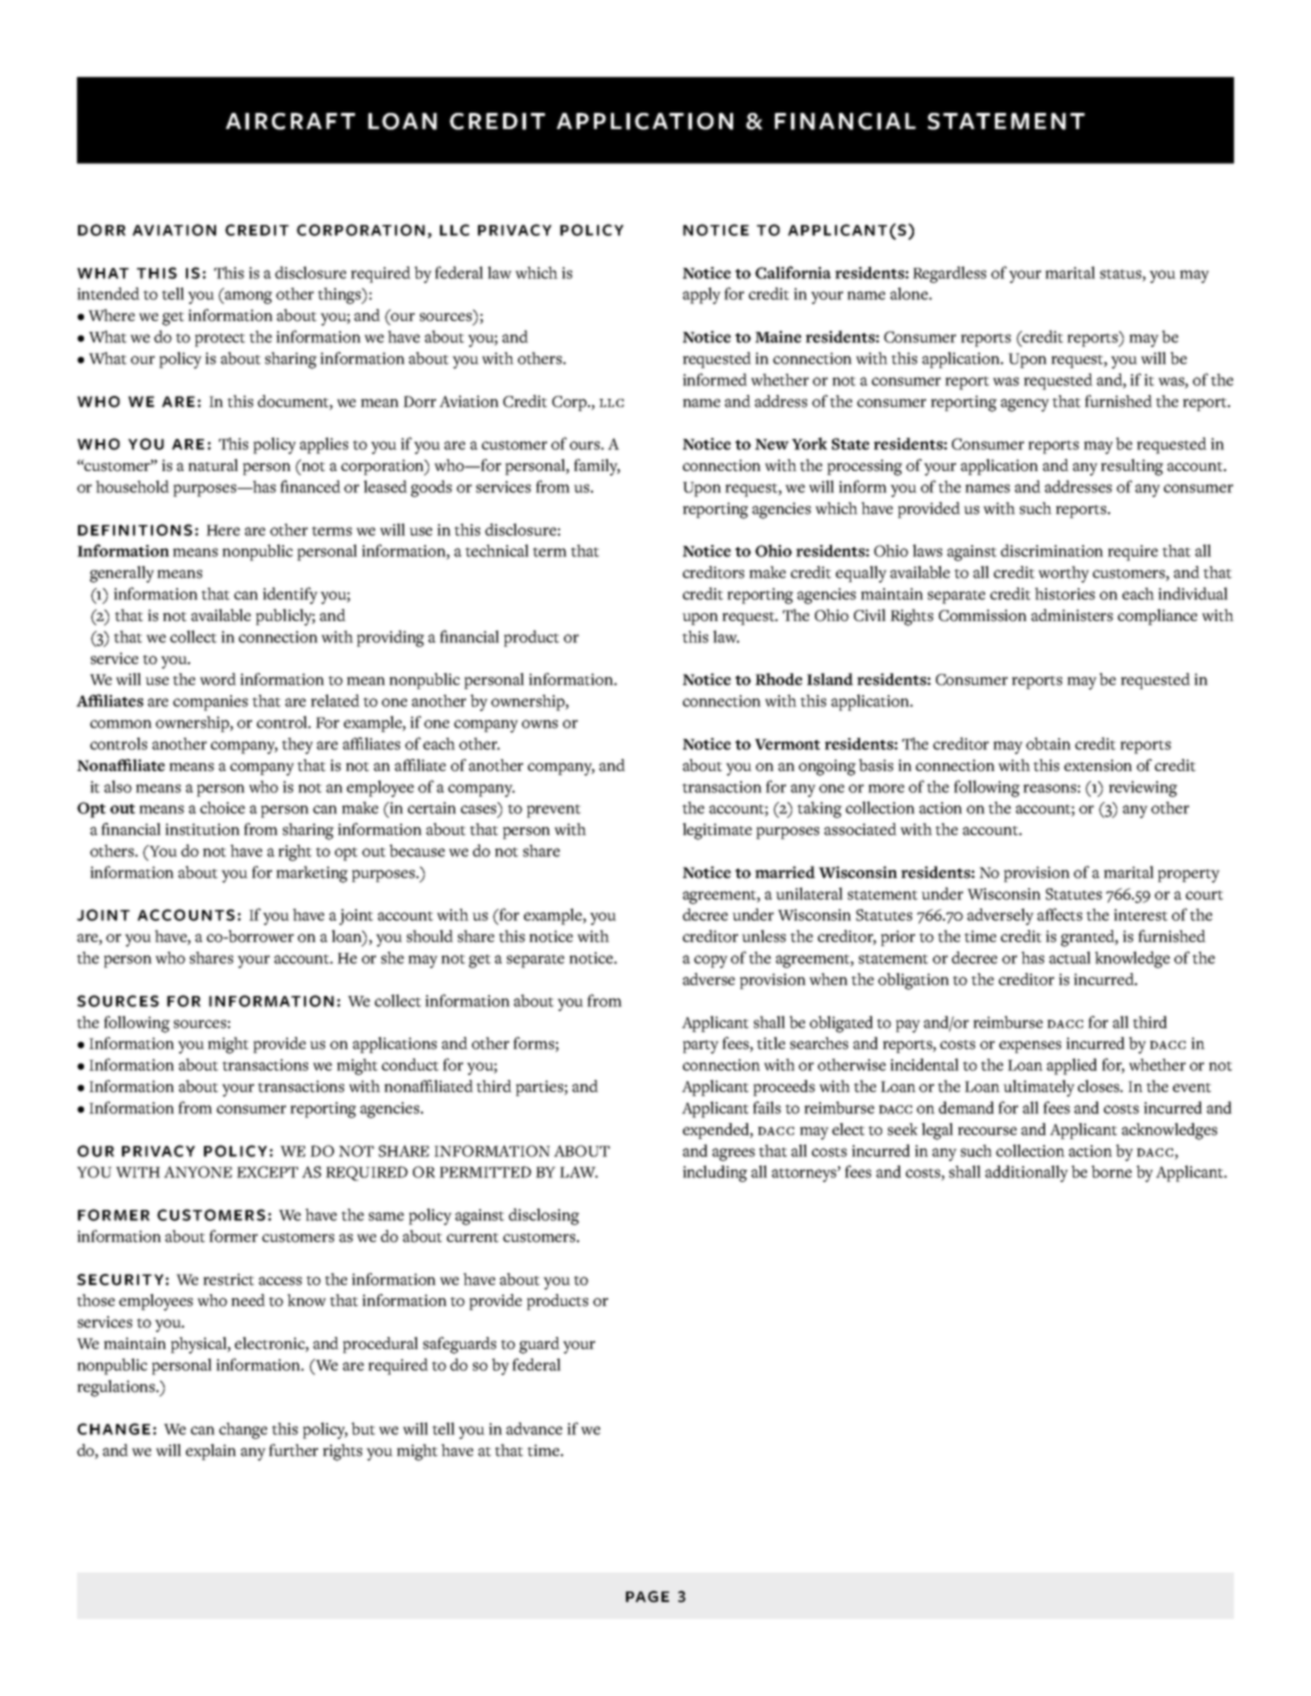 This document has height=1696, width=1311. Describe the element at coordinates (247, 297) in the document. I see `among` at that location.
